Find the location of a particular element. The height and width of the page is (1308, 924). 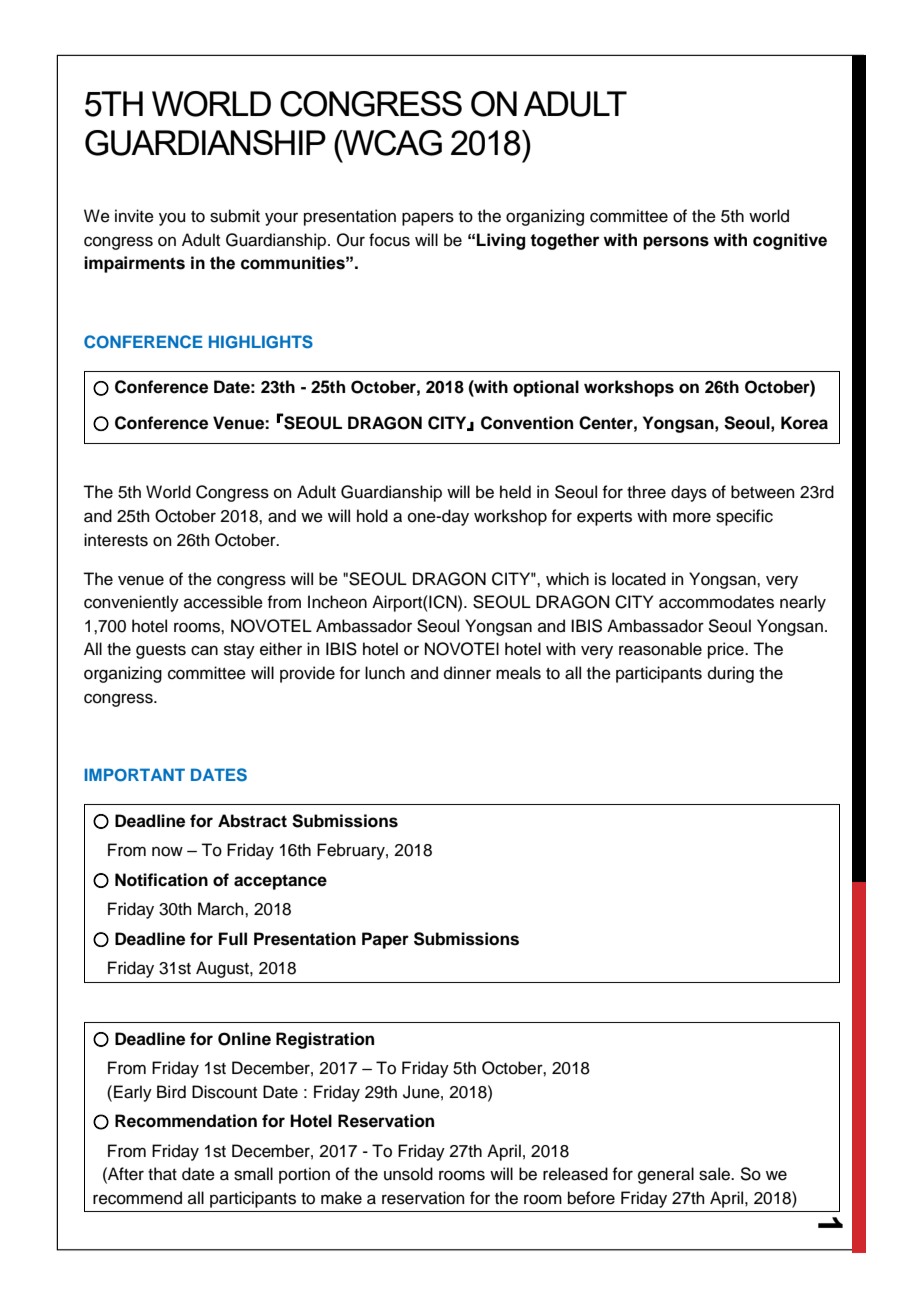

unsold is located at coordinates (408, 1174).
